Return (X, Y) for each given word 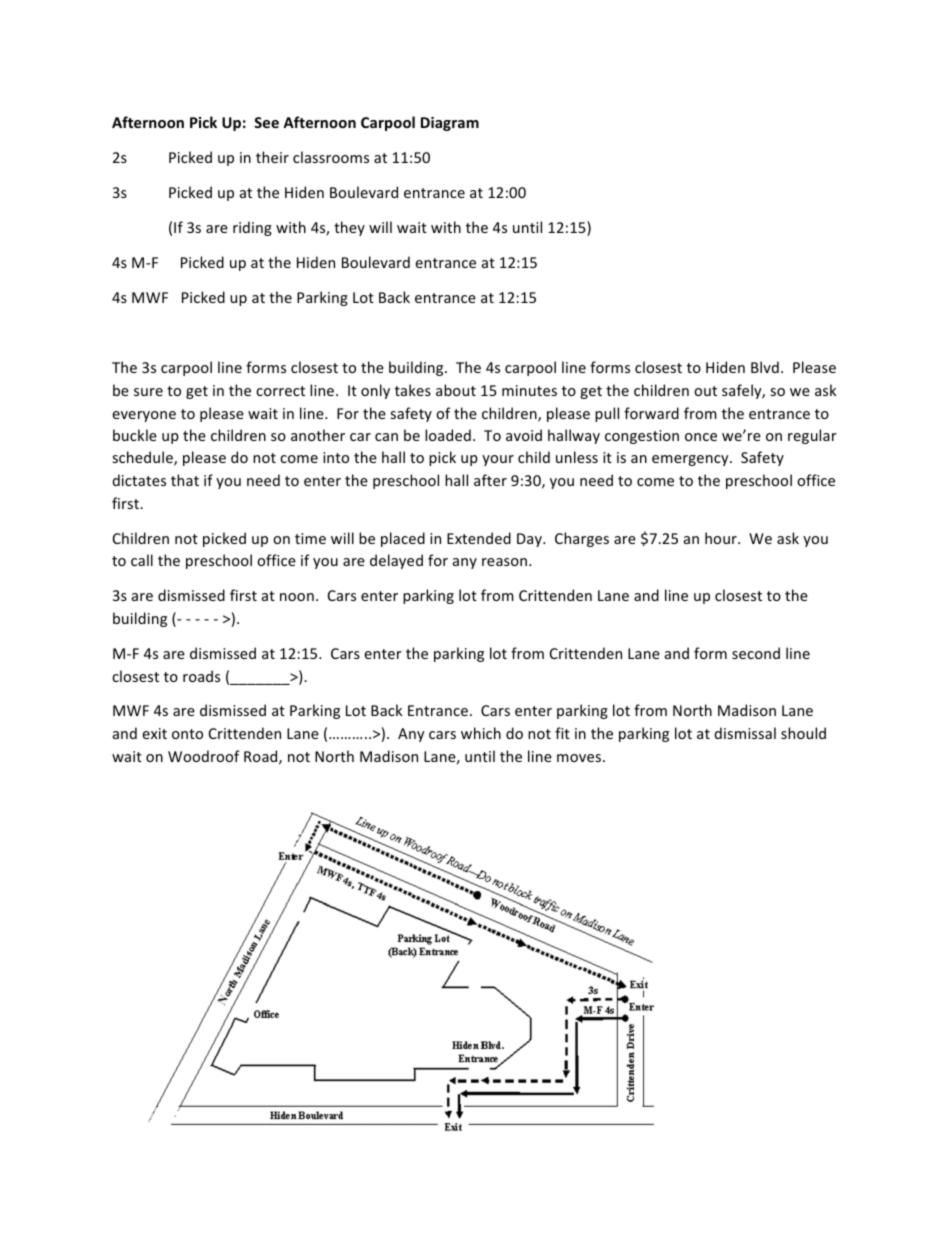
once (701, 437)
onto (187, 734)
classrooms (331, 157)
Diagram (450, 124)
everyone (144, 416)
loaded (448, 435)
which (481, 733)
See (266, 122)
